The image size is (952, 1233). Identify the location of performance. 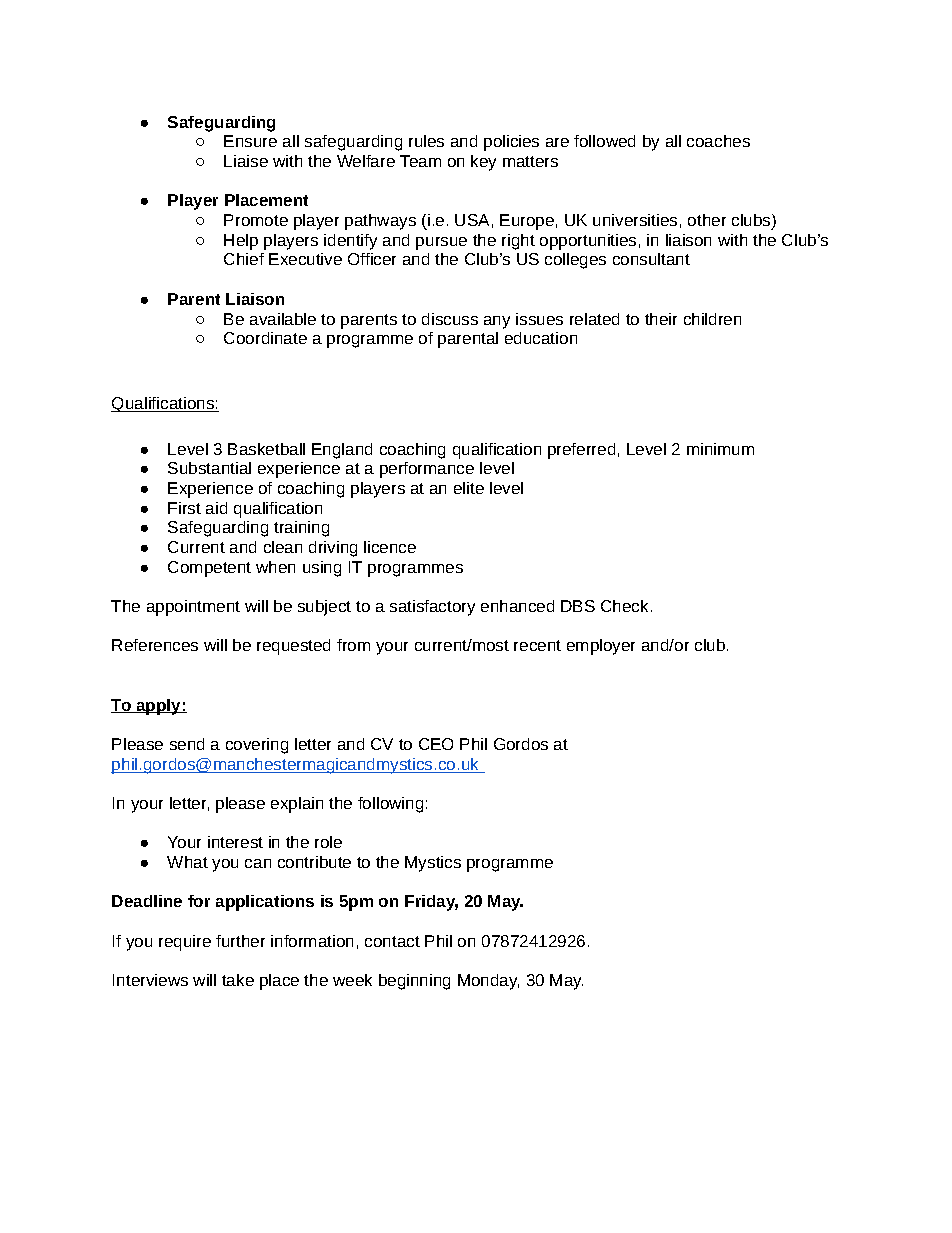
(427, 470).
